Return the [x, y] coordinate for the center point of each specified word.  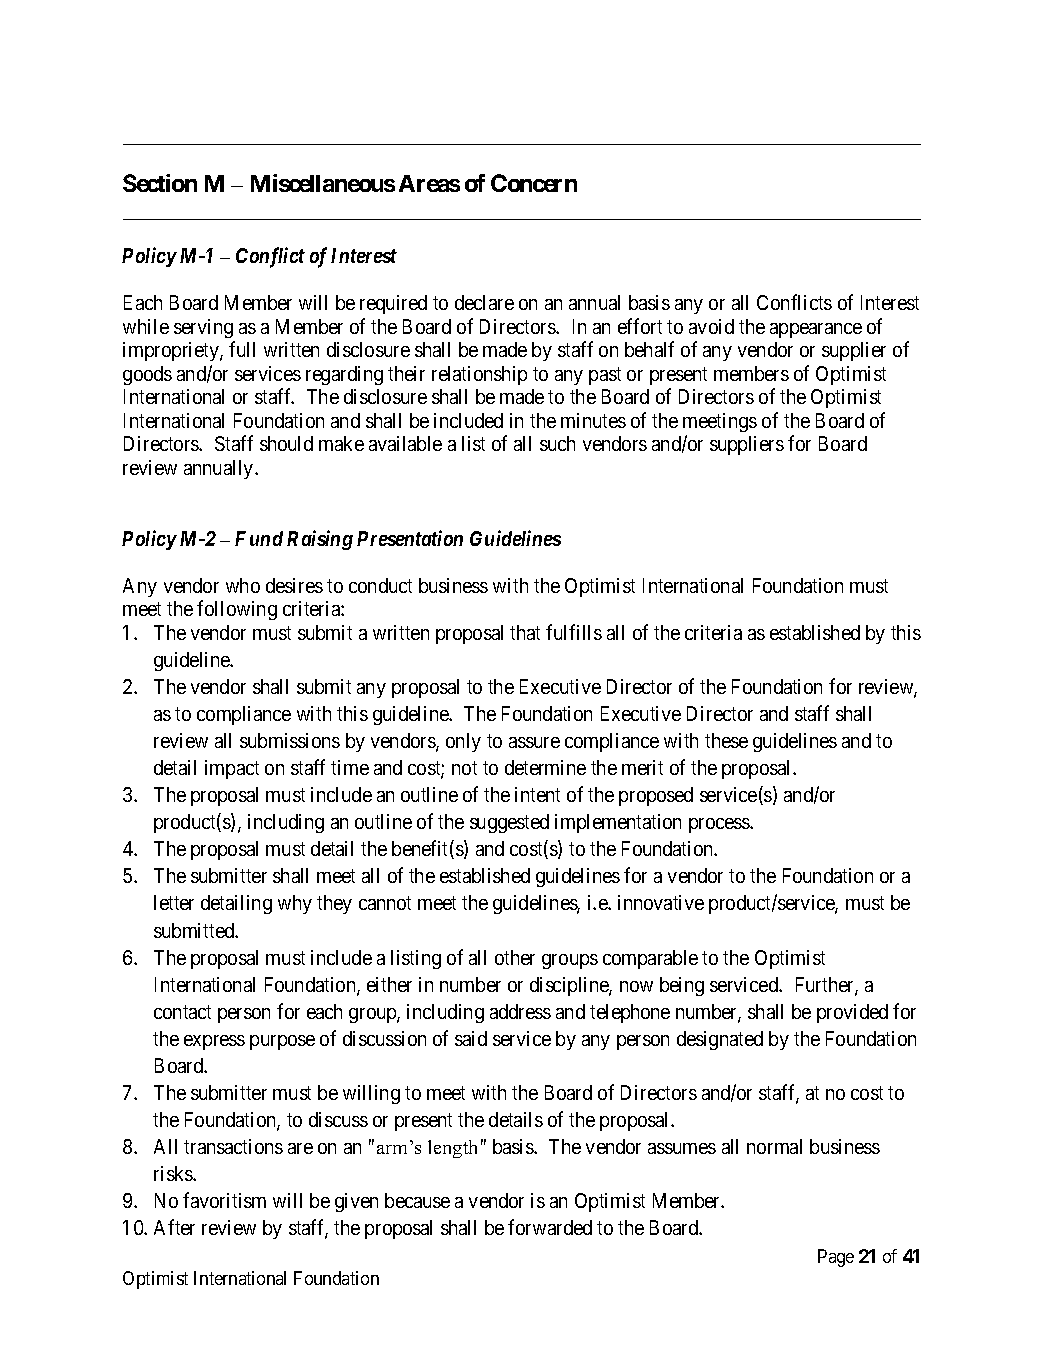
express [214, 1042]
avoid [711, 326]
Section [160, 183]
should [286, 443]
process [720, 825]
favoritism [224, 1200]
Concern [534, 183]
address [520, 1011]
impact [232, 769]
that [525, 632]
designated [720, 1040]
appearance [816, 330]
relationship [479, 375]
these [726, 740]
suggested [509, 823]
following [237, 610]
